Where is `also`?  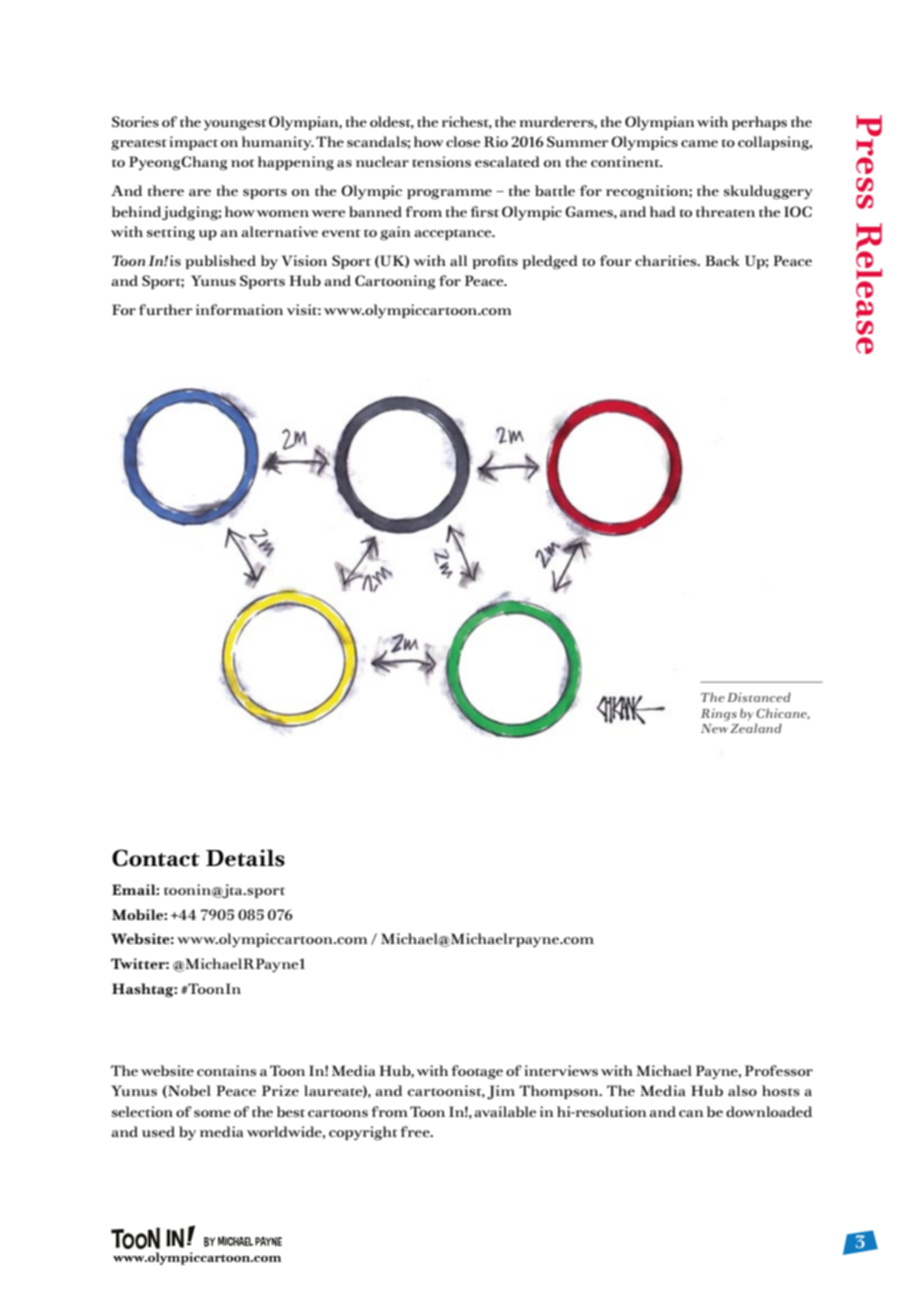 also is located at coordinates (742, 1090).
